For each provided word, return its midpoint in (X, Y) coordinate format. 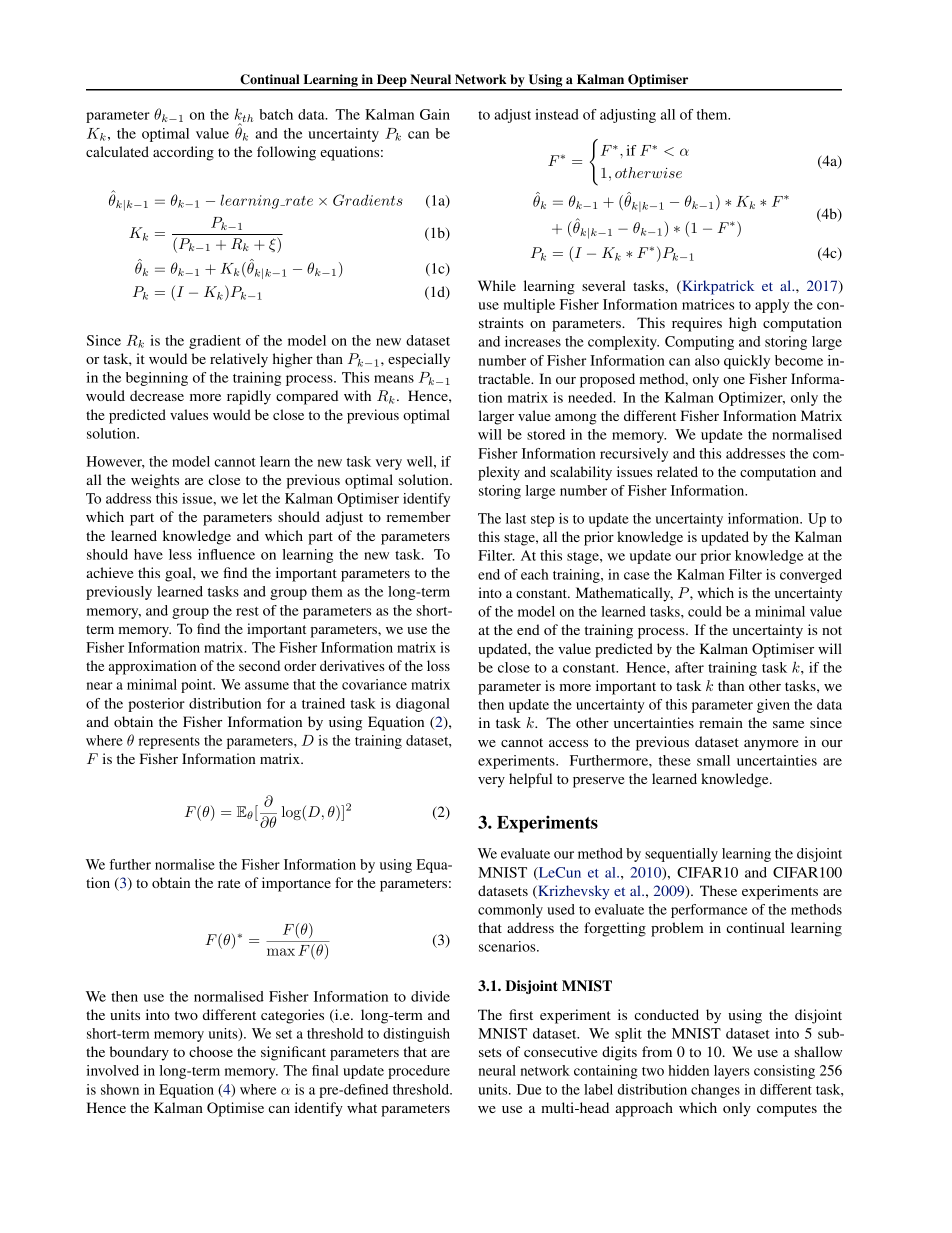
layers (732, 1072)
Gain (435, 114)
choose (211, 1051)
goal (179, 574)
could (705, 611)
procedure (419, 1072)
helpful (530, 780)
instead (557, 114)
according (183, 153)
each (534, 574)
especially (419, 360)
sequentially (681, 855)
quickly (747, 362)
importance (296, 884)
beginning (157, 379)
